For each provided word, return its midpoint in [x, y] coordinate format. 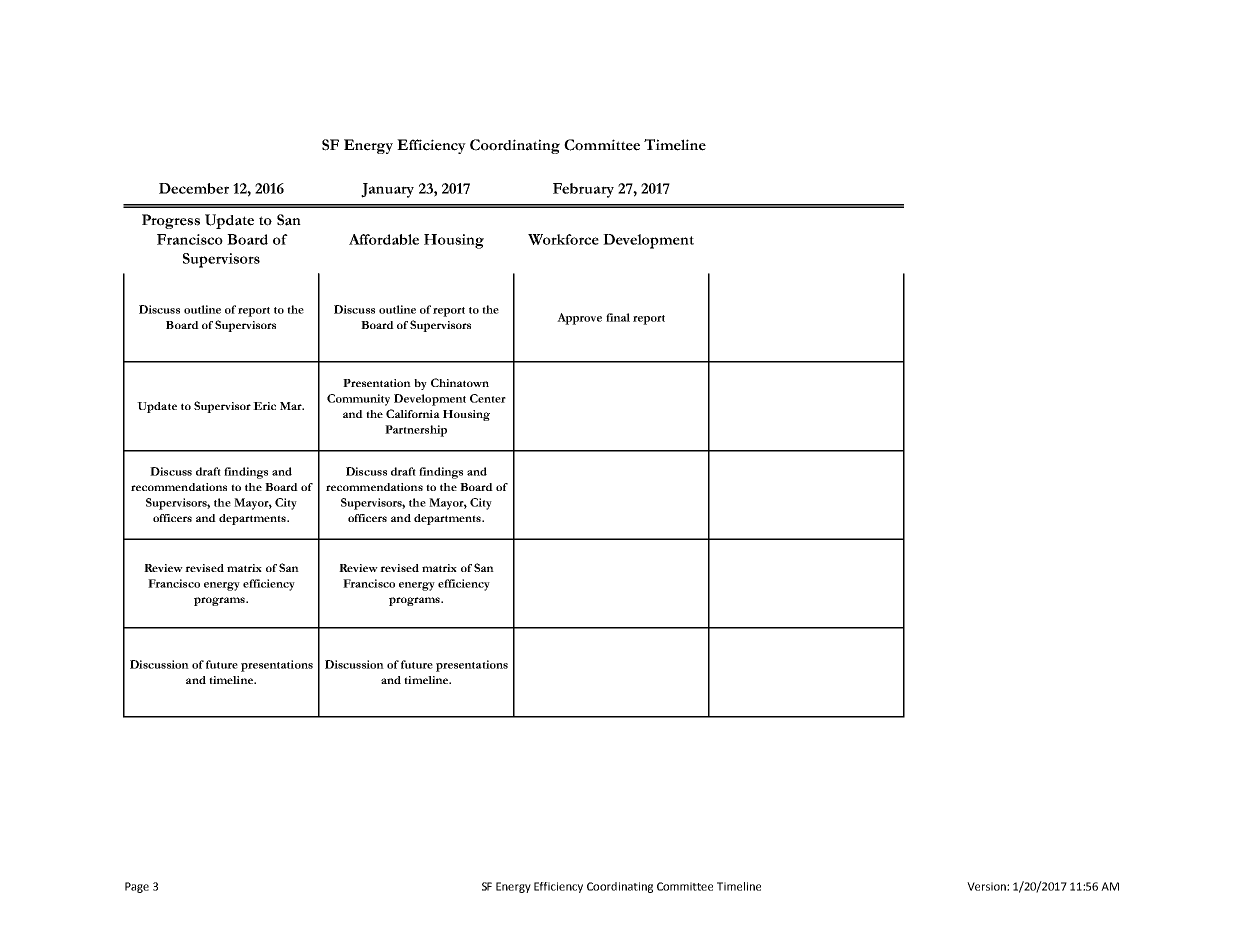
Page [137, 887]
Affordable [384, 239]
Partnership [416, 431]
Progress [171, 221]
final [618, 317]
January [387, 190]
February [583, 190]
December [194, 188]
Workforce [563, 239]
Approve [579, 319]
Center [488, 398]
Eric [264, 406]
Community [358, 400]
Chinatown [460, 382]
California [413, 413]
